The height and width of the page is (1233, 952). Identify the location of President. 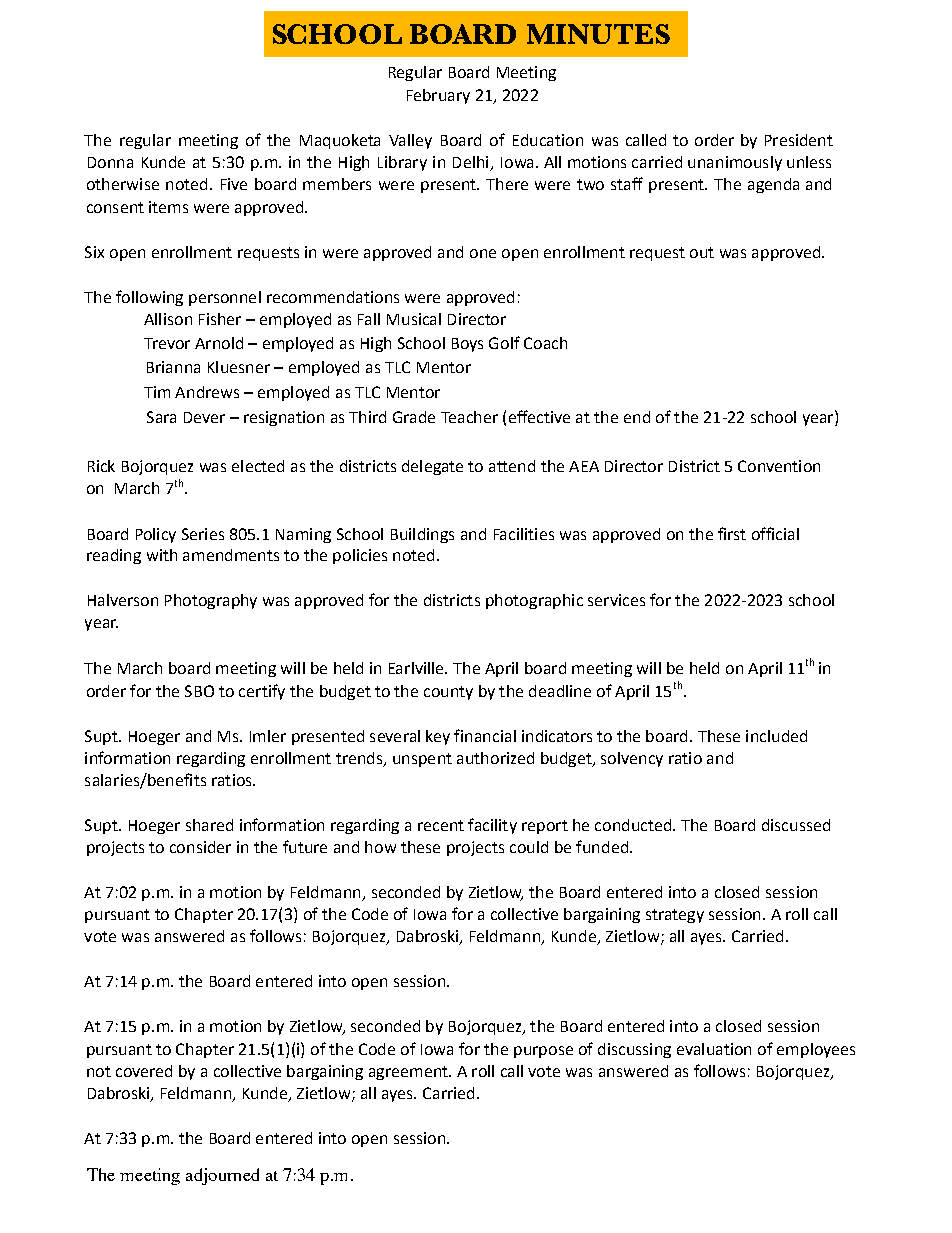
(799, 140).
